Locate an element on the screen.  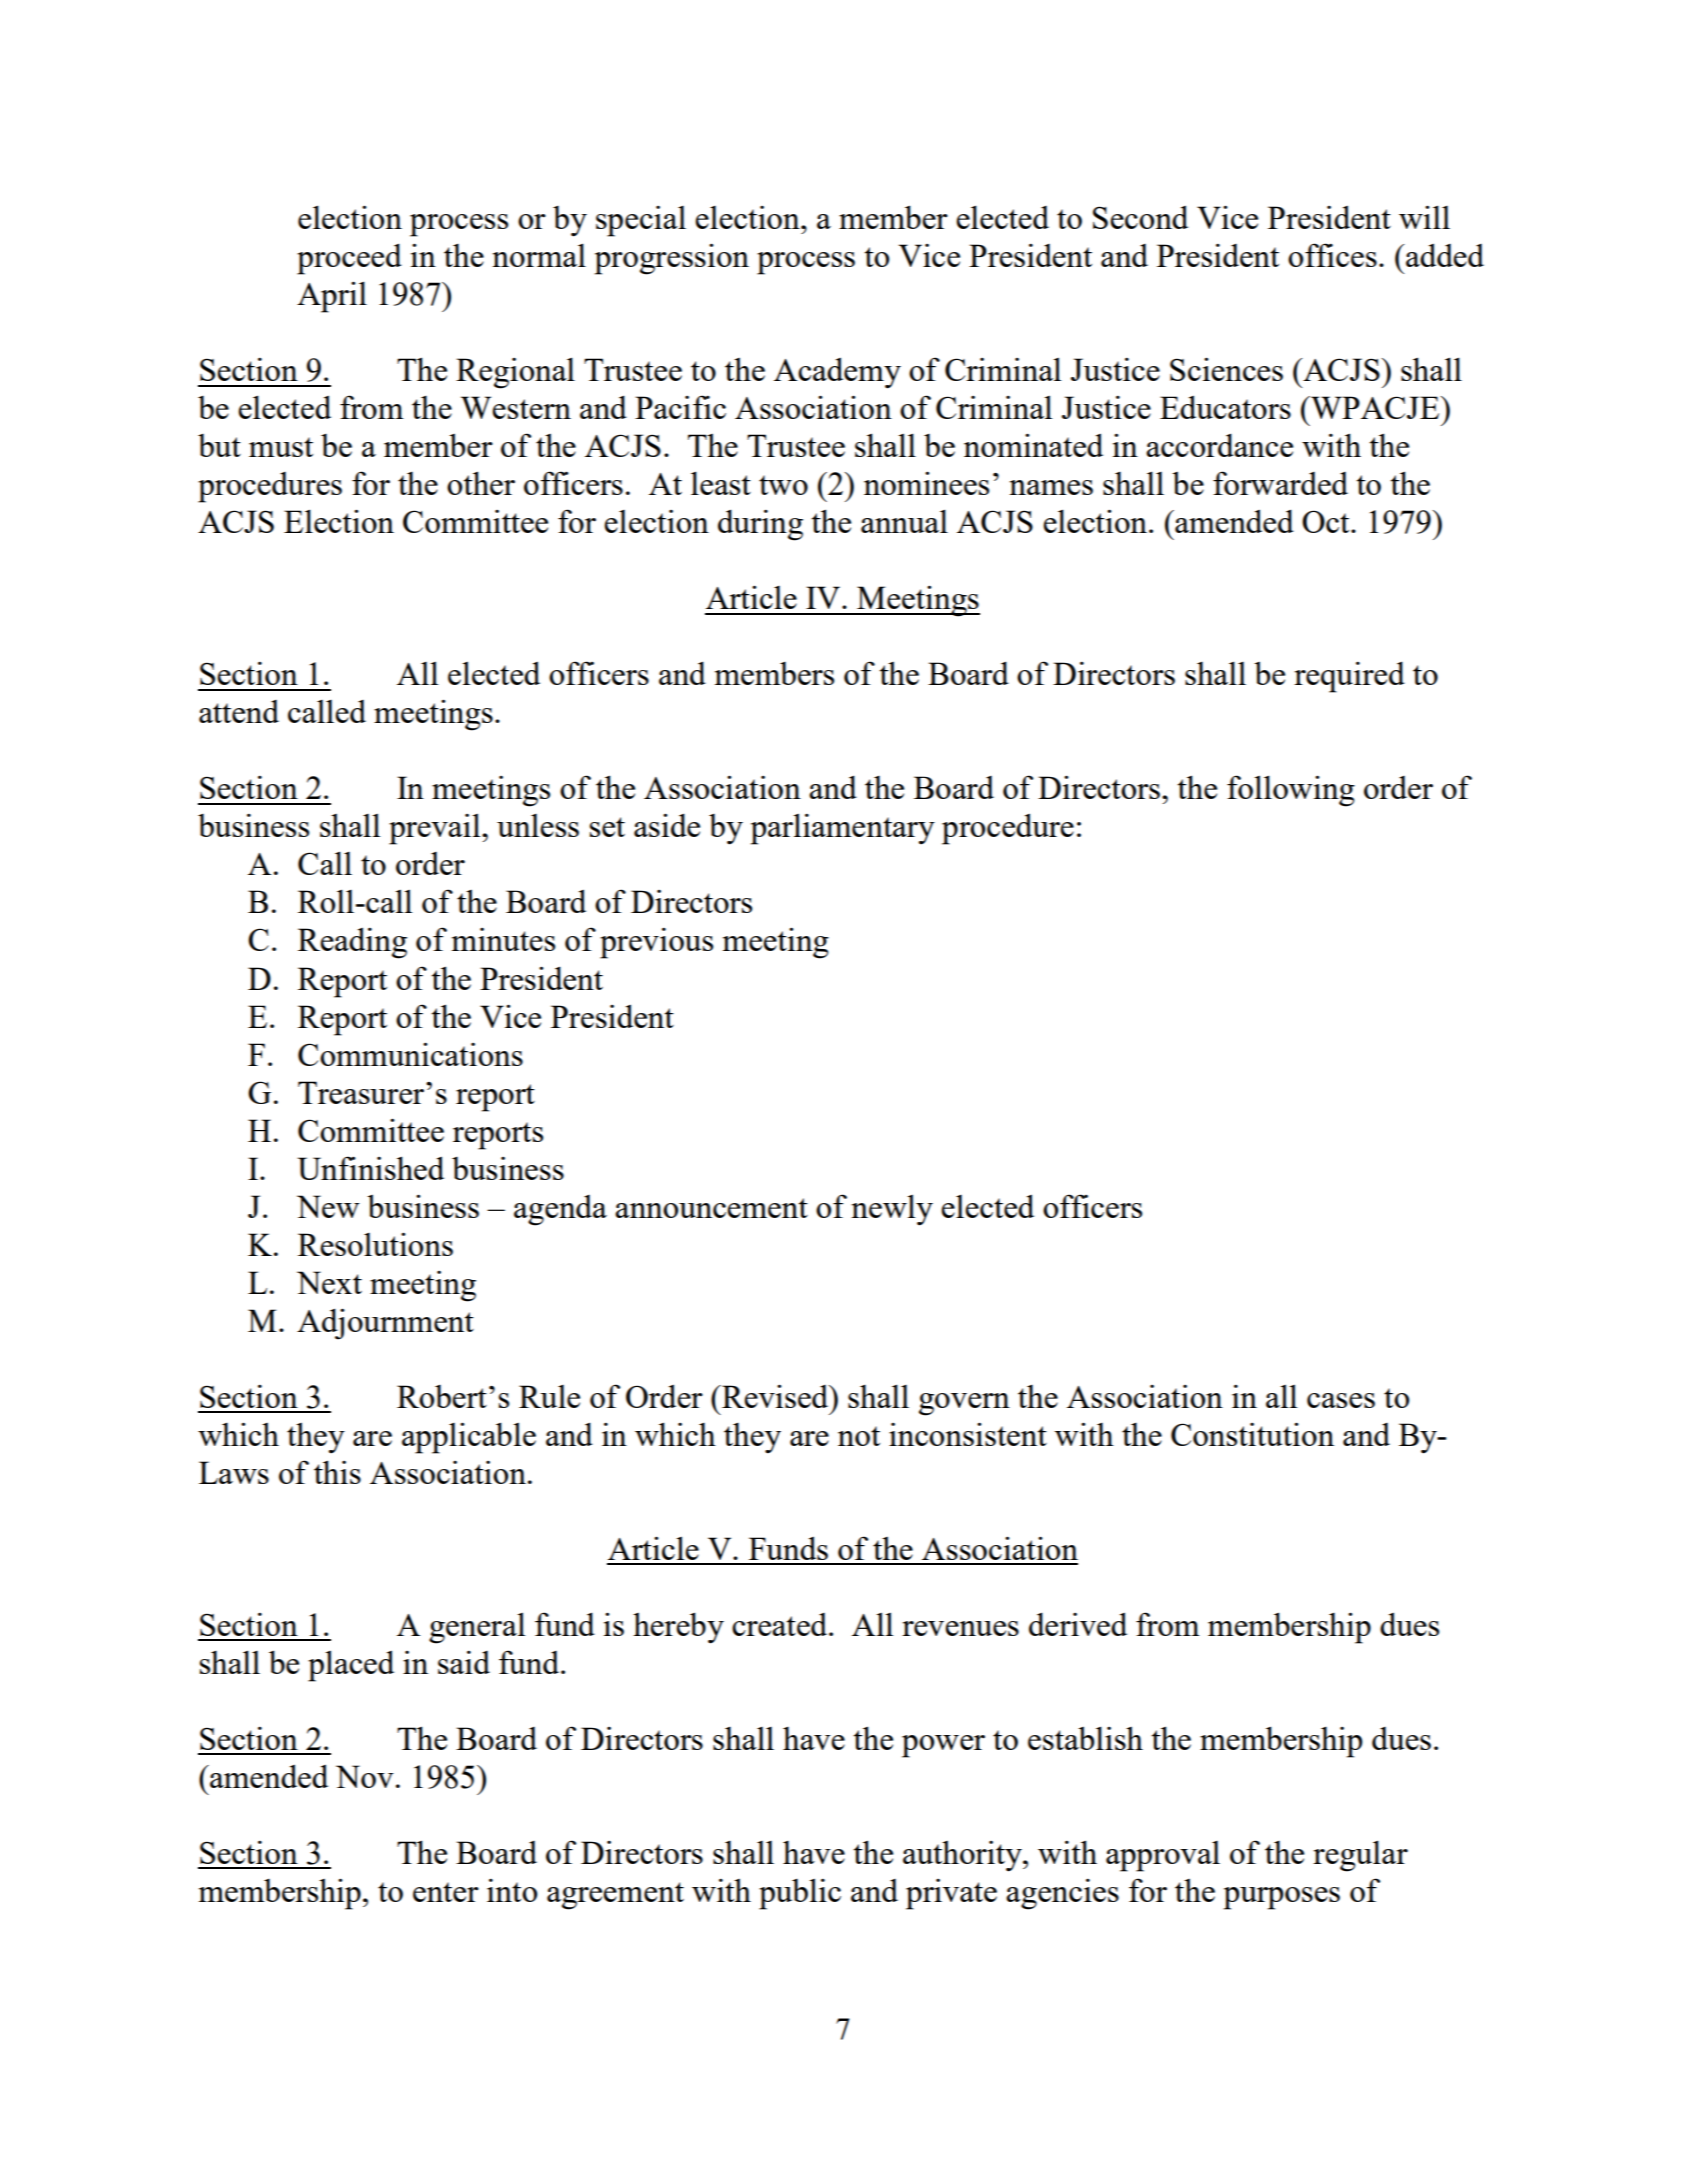
enter is located at coordinates (446, 1892).
